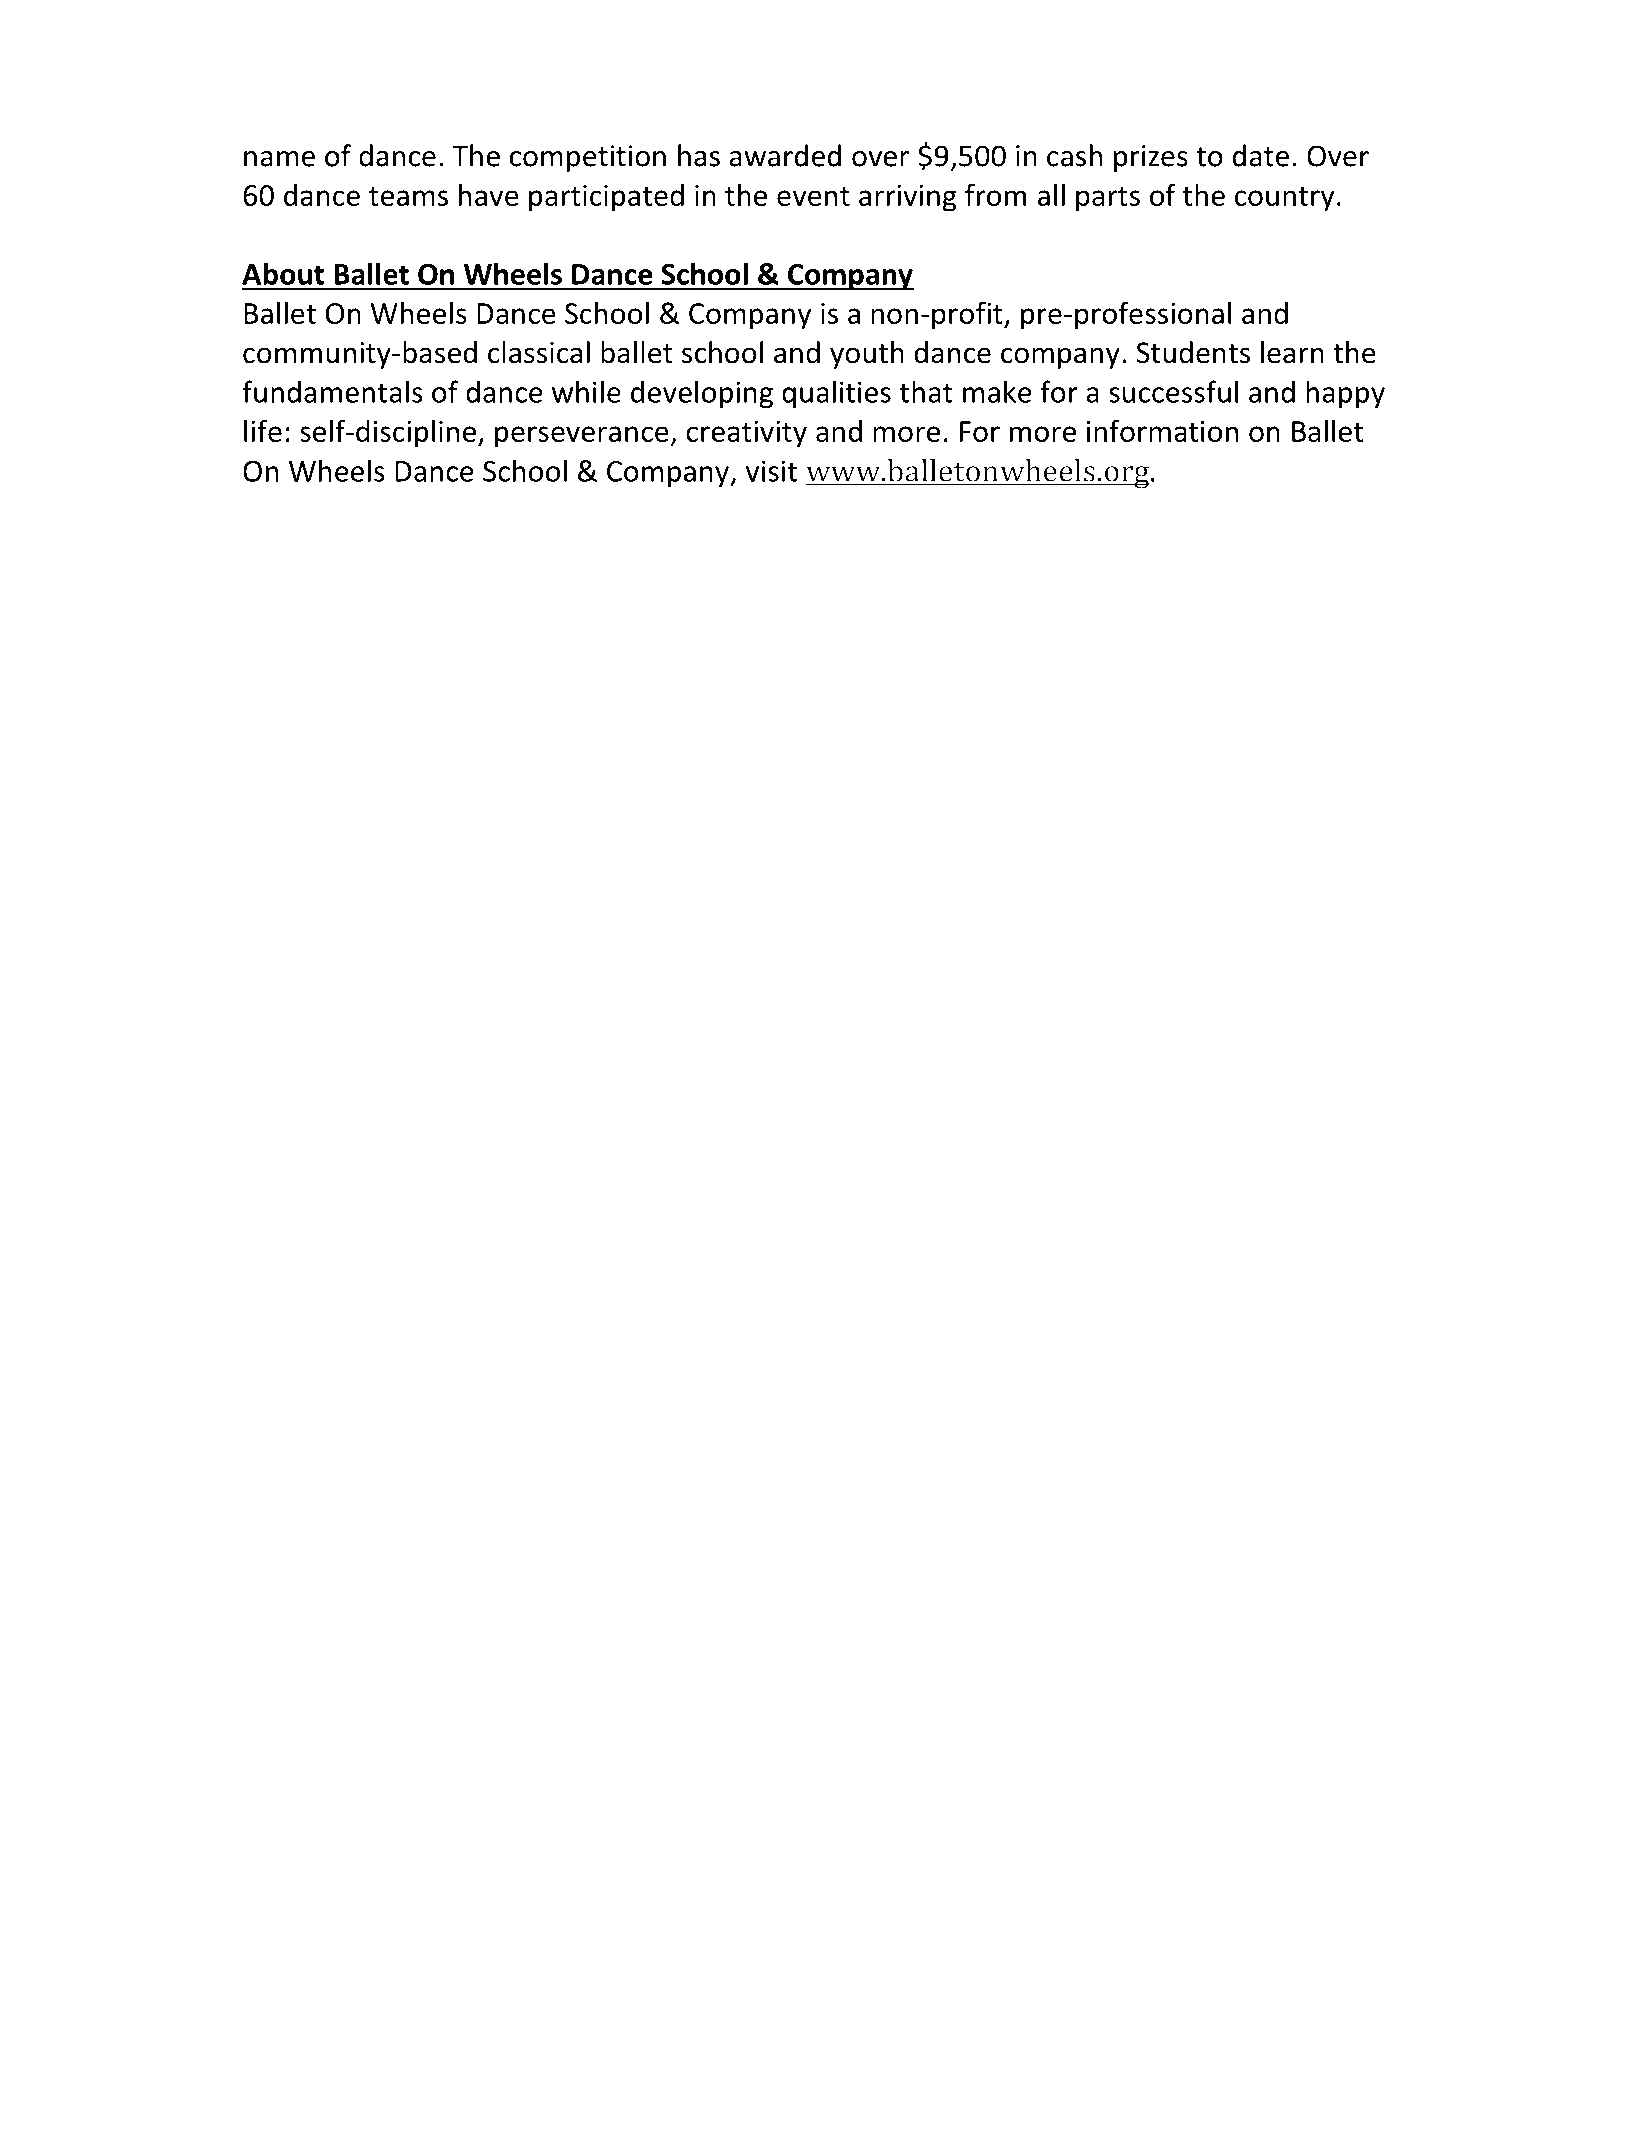  I want to click on visit, so click(771, 471).
